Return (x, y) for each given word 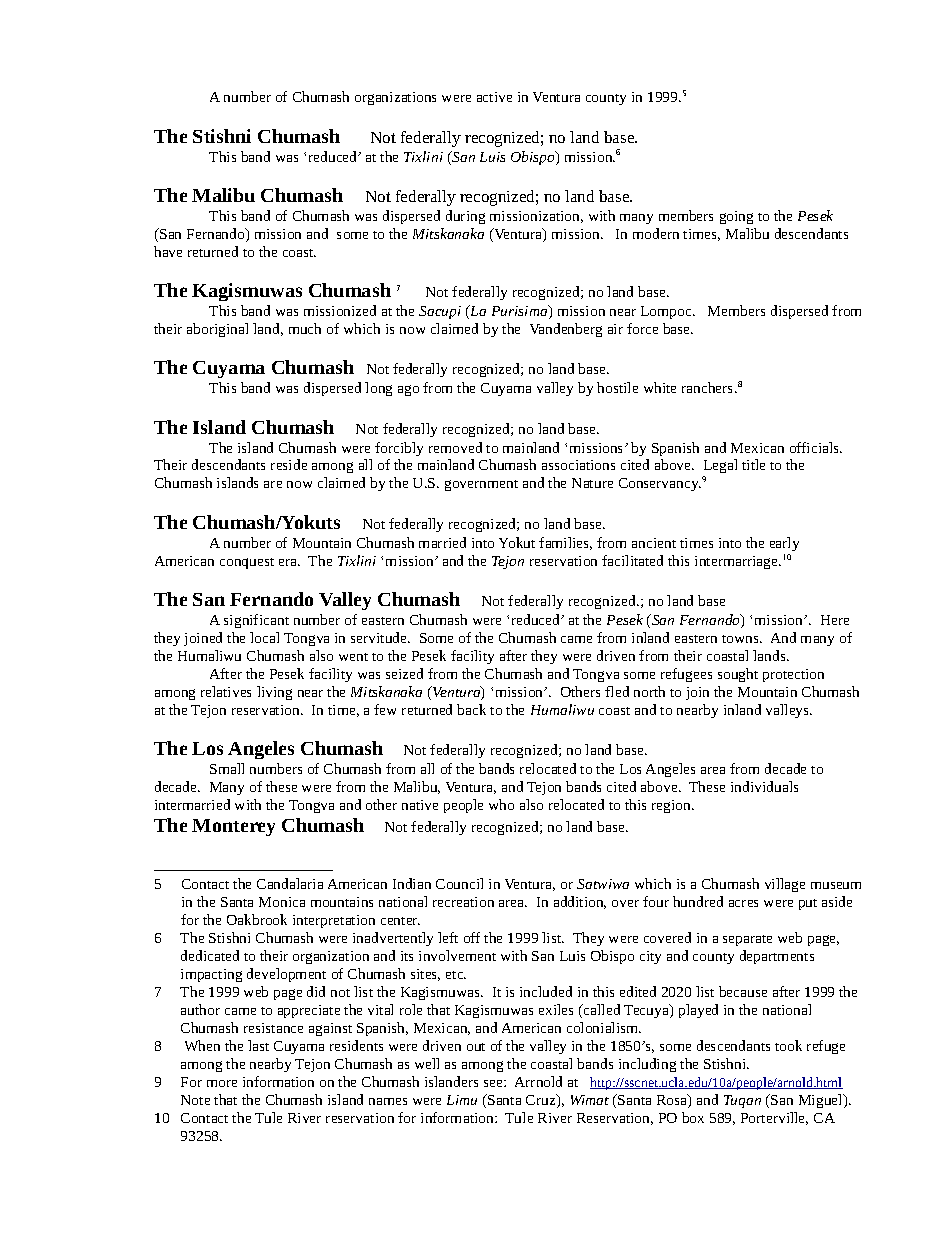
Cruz (542, 1101)
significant (256, 621)
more (222, 1083)
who (501, 804)
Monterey (233, 827)
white (660, 387)
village (785, 885)
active (494, 97)
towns (741, 639)
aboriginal (217, 330)
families (565, 543)
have (168, 251)
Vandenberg (566, 330)
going (736, 217)
